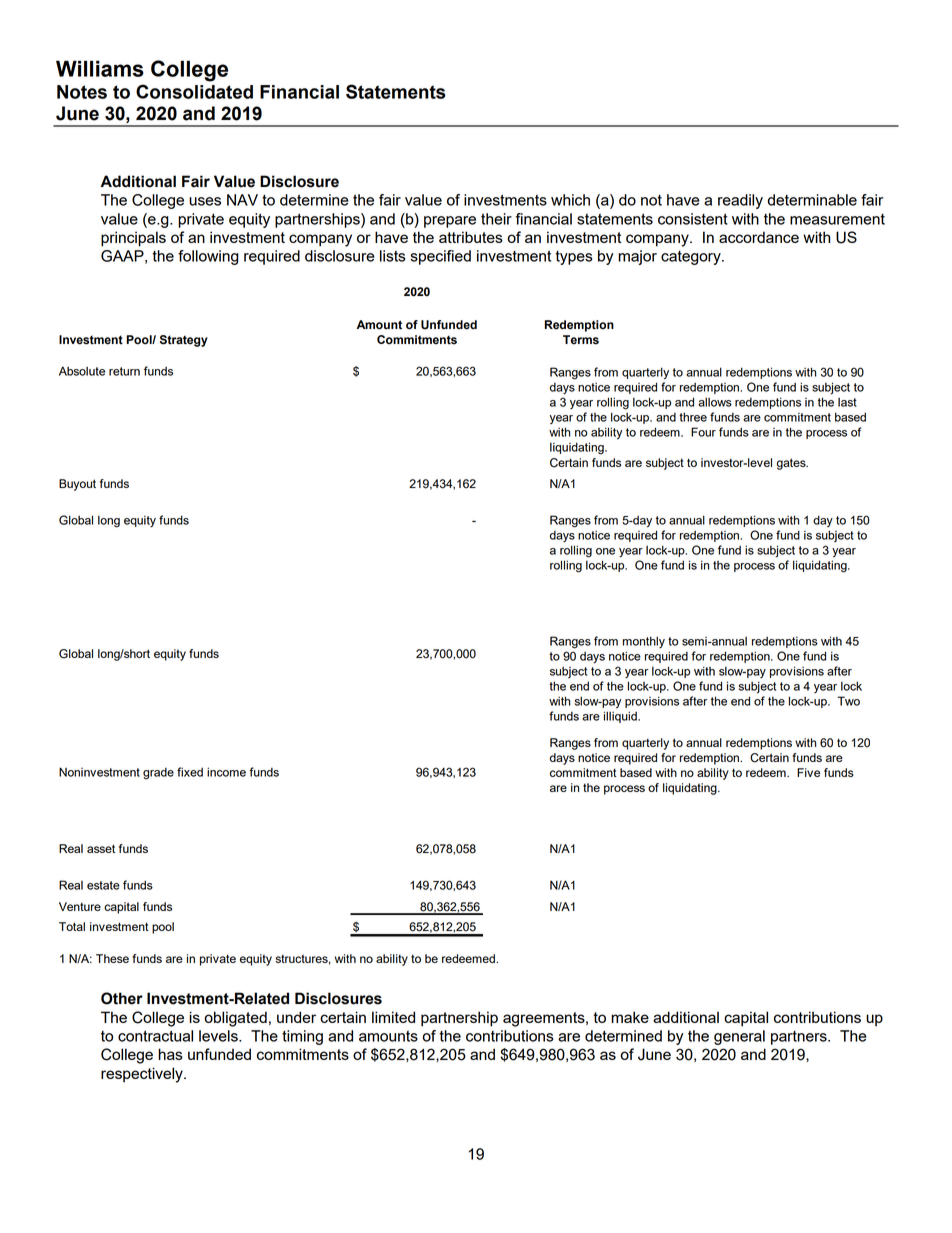 This document has height=1233, width=952. I want to click on Buyout, so click(77, 485).
